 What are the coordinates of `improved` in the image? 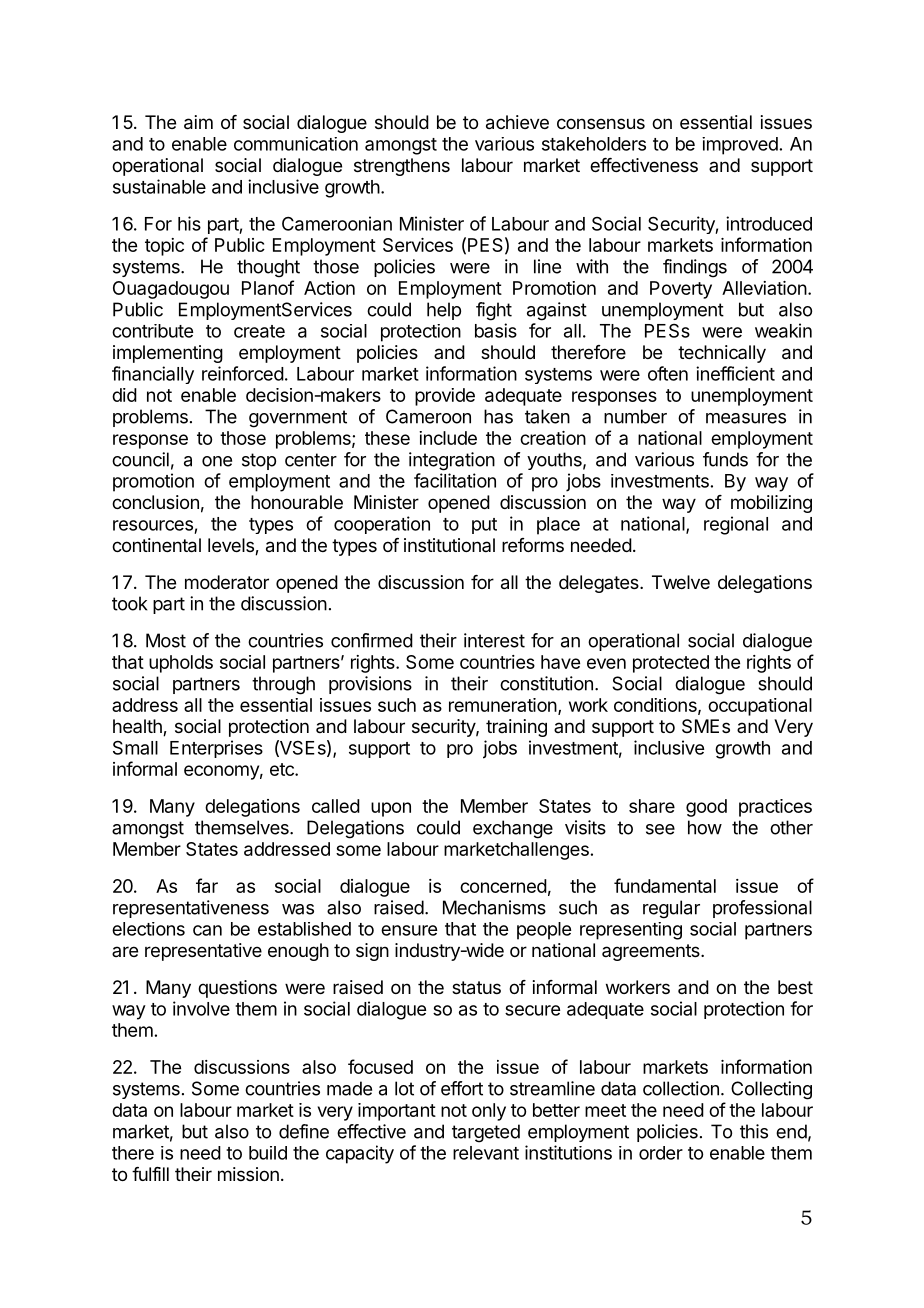 It's located at (740, 146).
